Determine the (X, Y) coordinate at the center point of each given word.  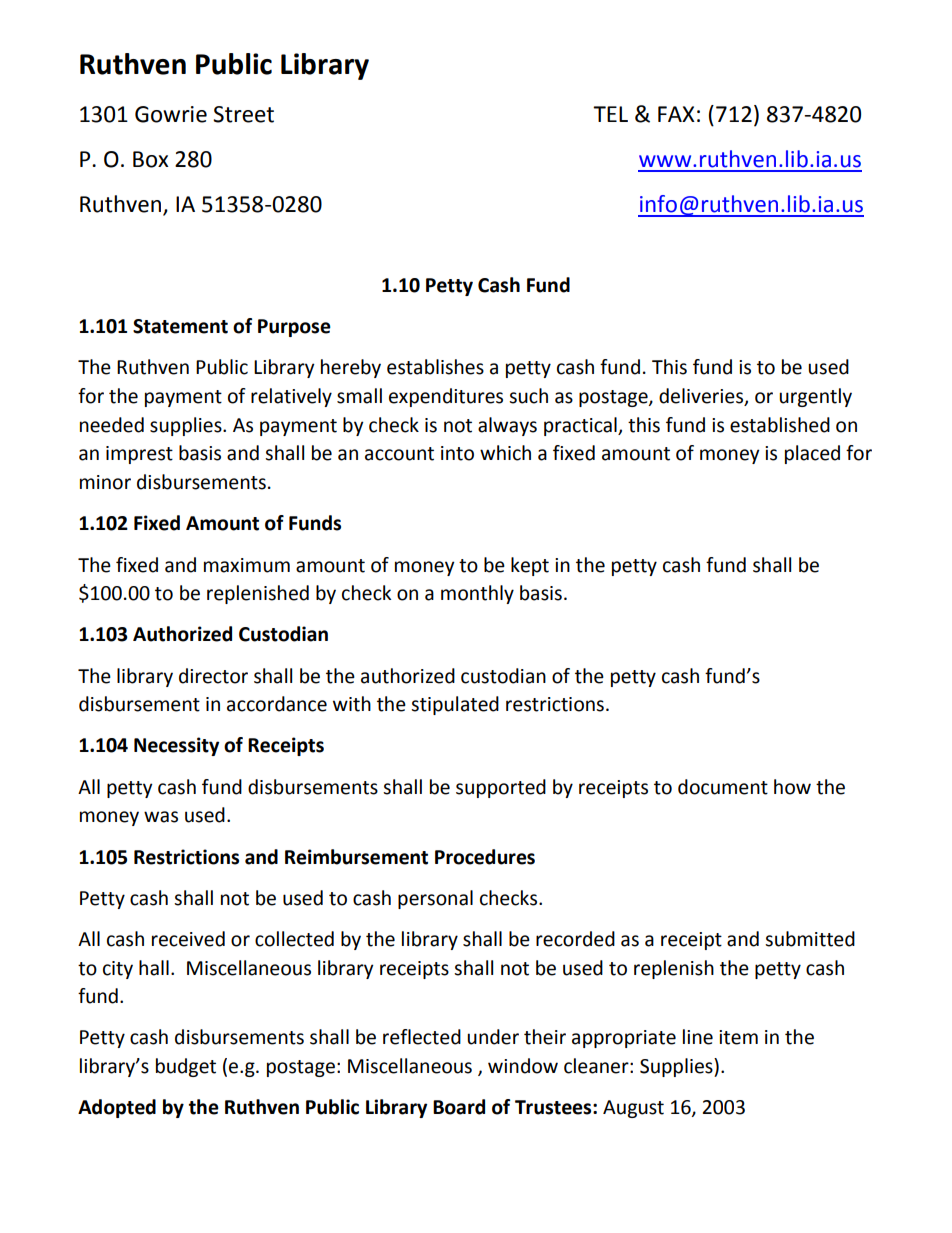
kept (530, 566)
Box (151, 159)
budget (186, 1067)
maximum (247, 565)
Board (459, 1107)
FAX (676, 114)
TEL (610, 114)
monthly (477, 594)
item (738, 1037)
